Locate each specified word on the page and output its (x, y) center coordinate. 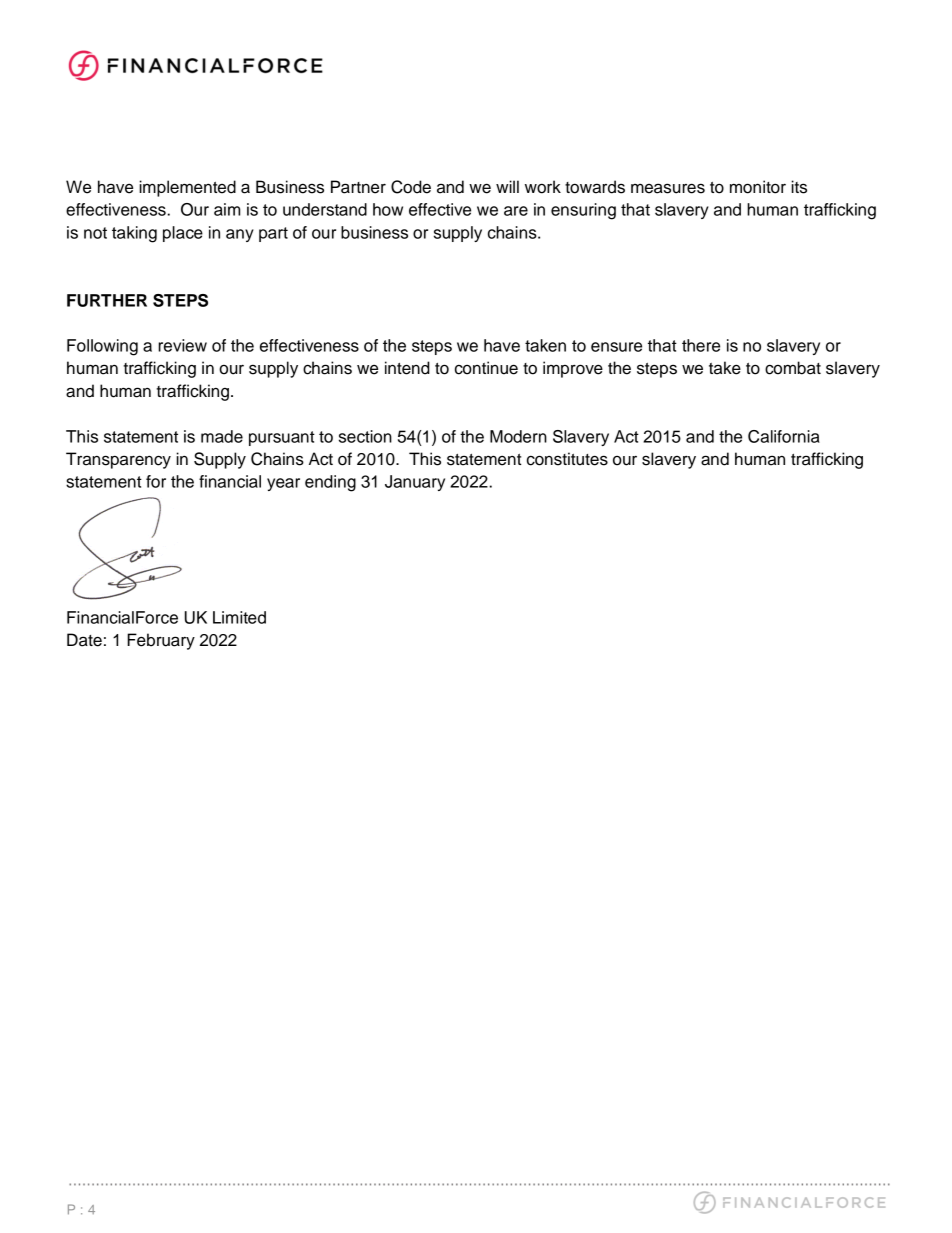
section (365, 436)
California (784, 436)
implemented (187, 188)
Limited (239, 617)
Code (411, 187)
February (161, 641)
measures (668, 188)
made (222, 436)
